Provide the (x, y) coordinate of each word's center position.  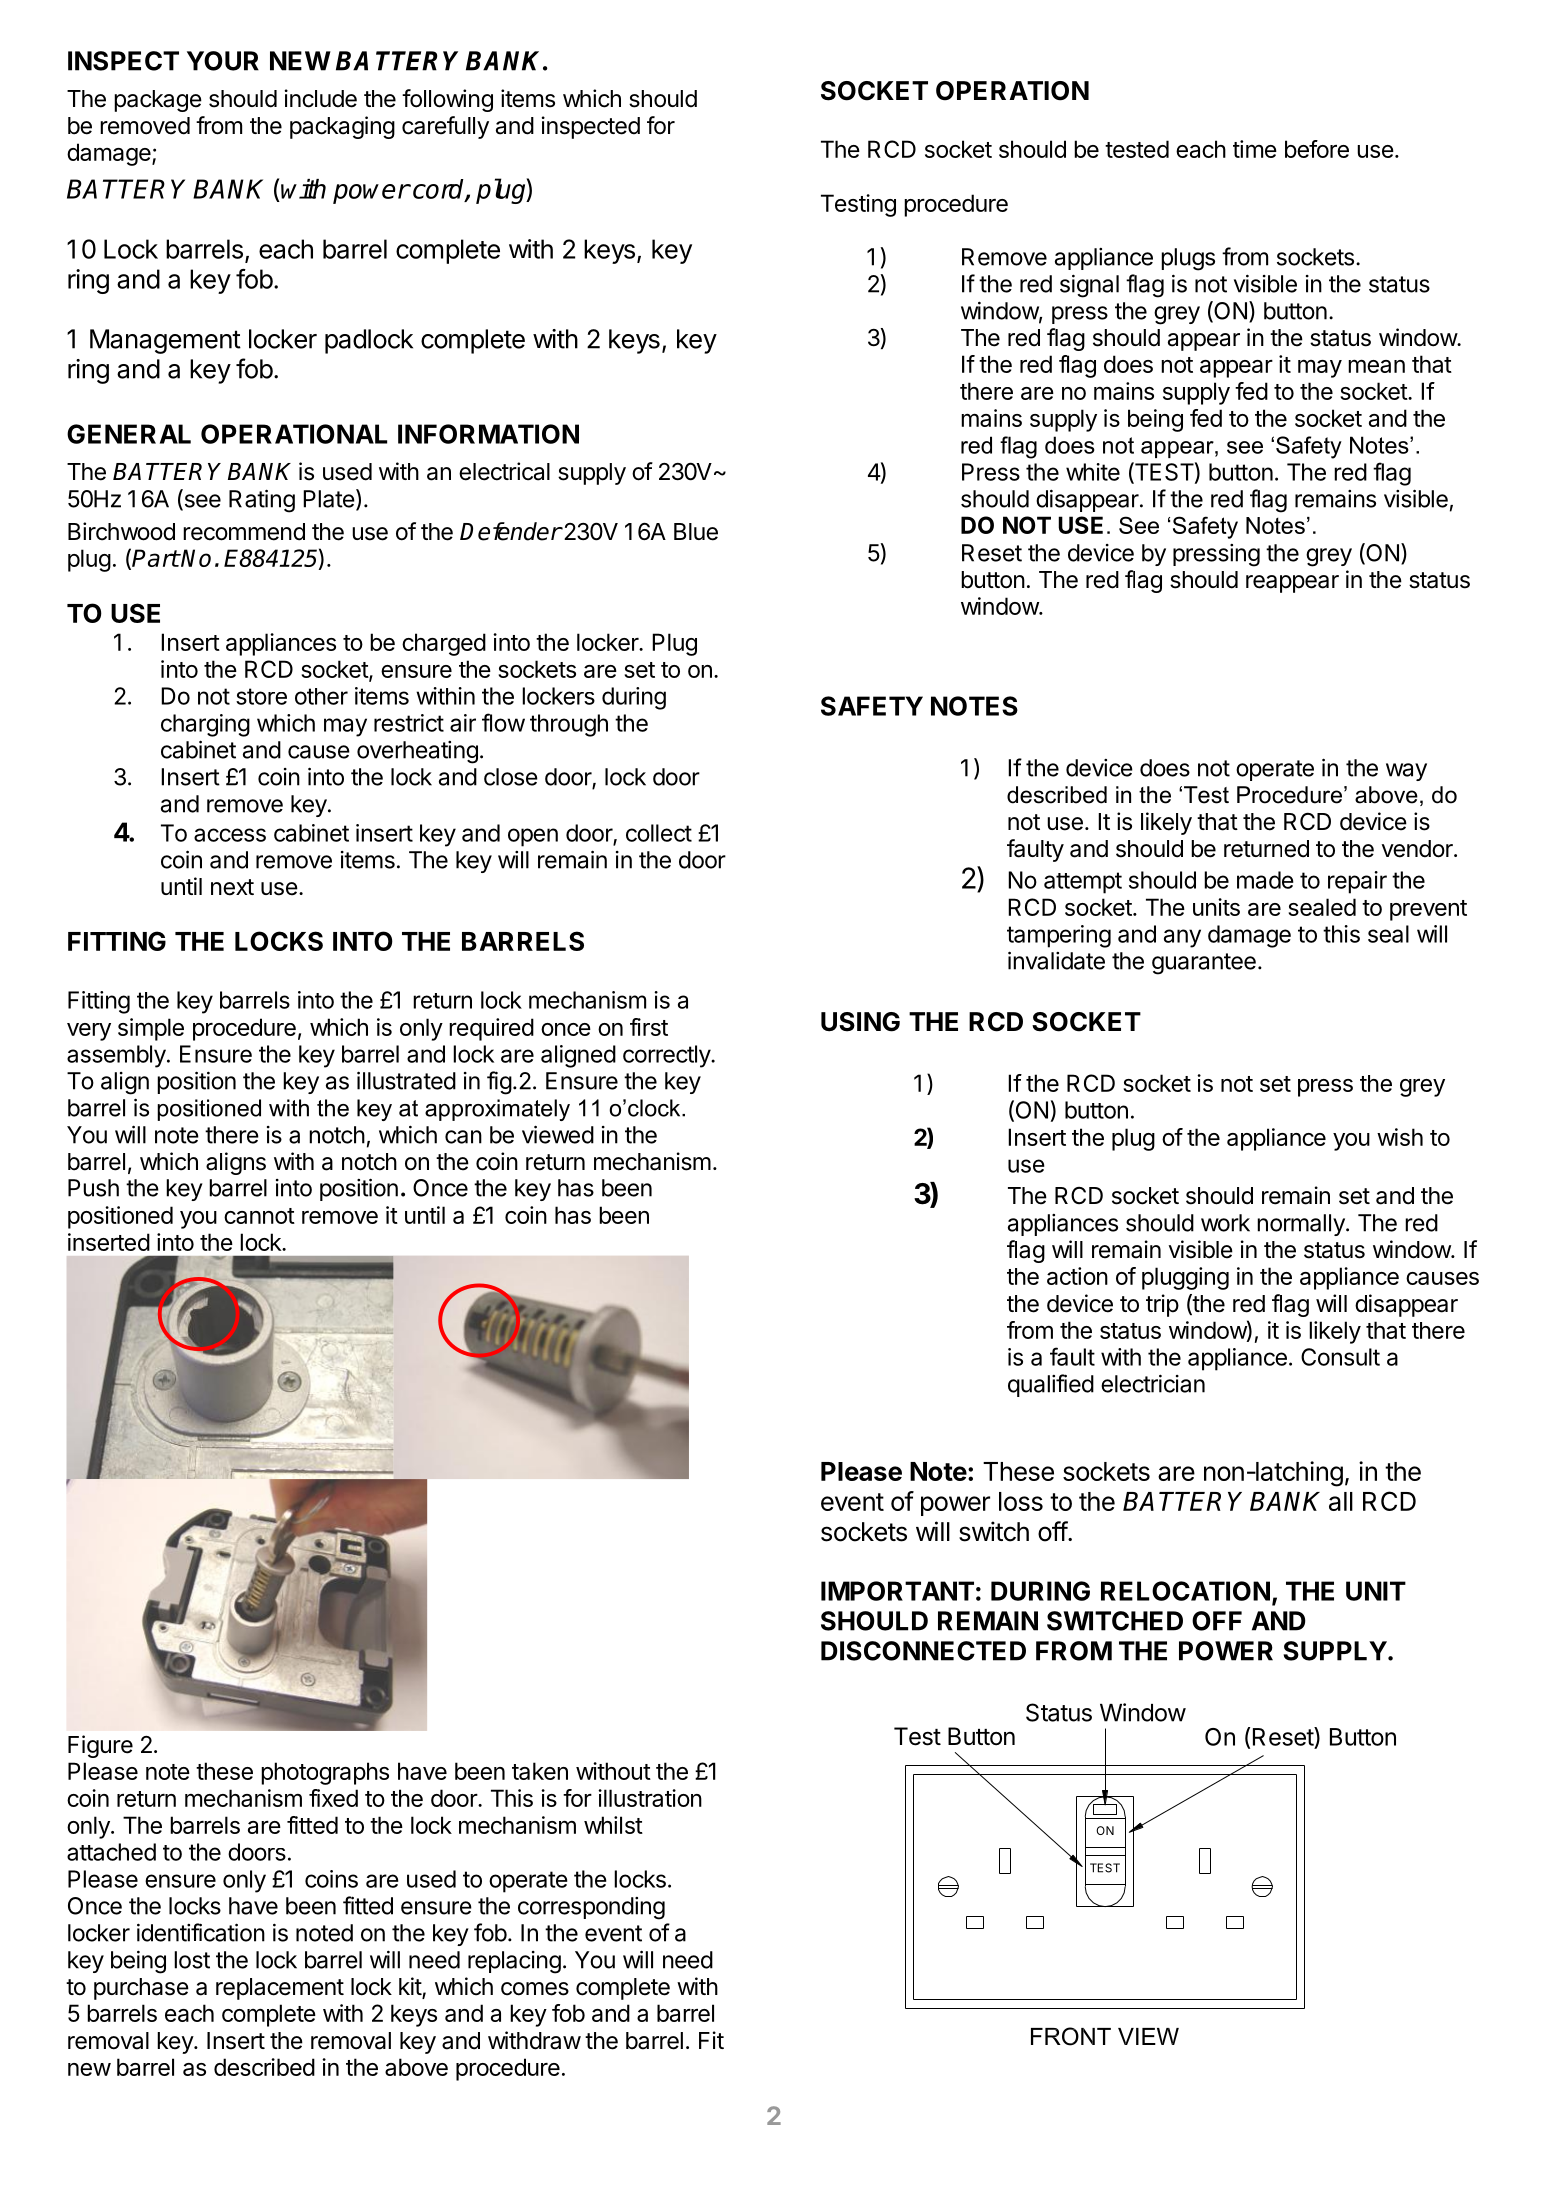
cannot (259, 1216)
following (447, 100)
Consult (1340, 1357)
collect (659, 833)
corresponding (591, 1908)
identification (201, 1932)
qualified (1051, 1385)
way (1406, 772)
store (261, 696)
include (321, 98)
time (1255, 149)
